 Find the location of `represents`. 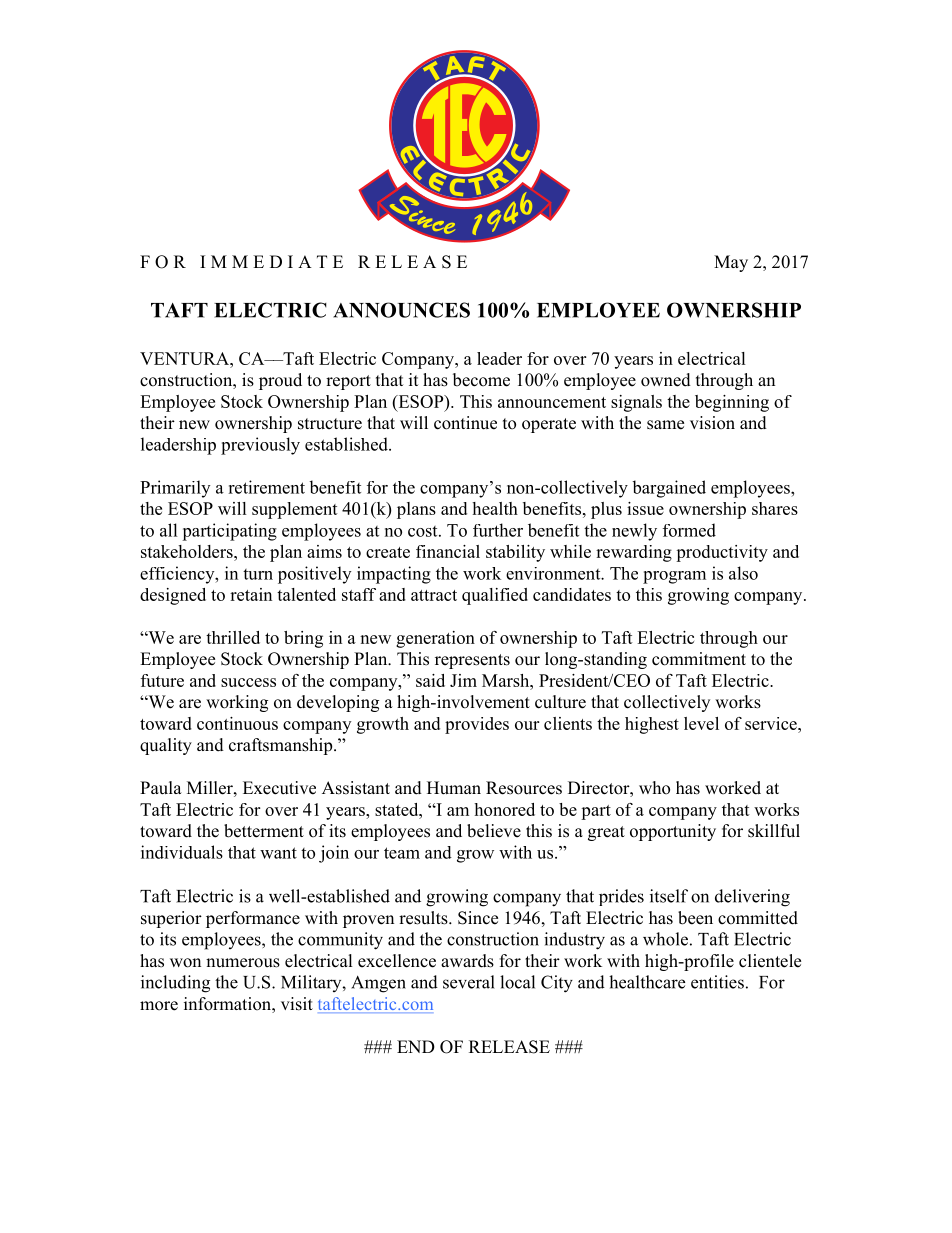

represents is located at coordinates (472, 661).
